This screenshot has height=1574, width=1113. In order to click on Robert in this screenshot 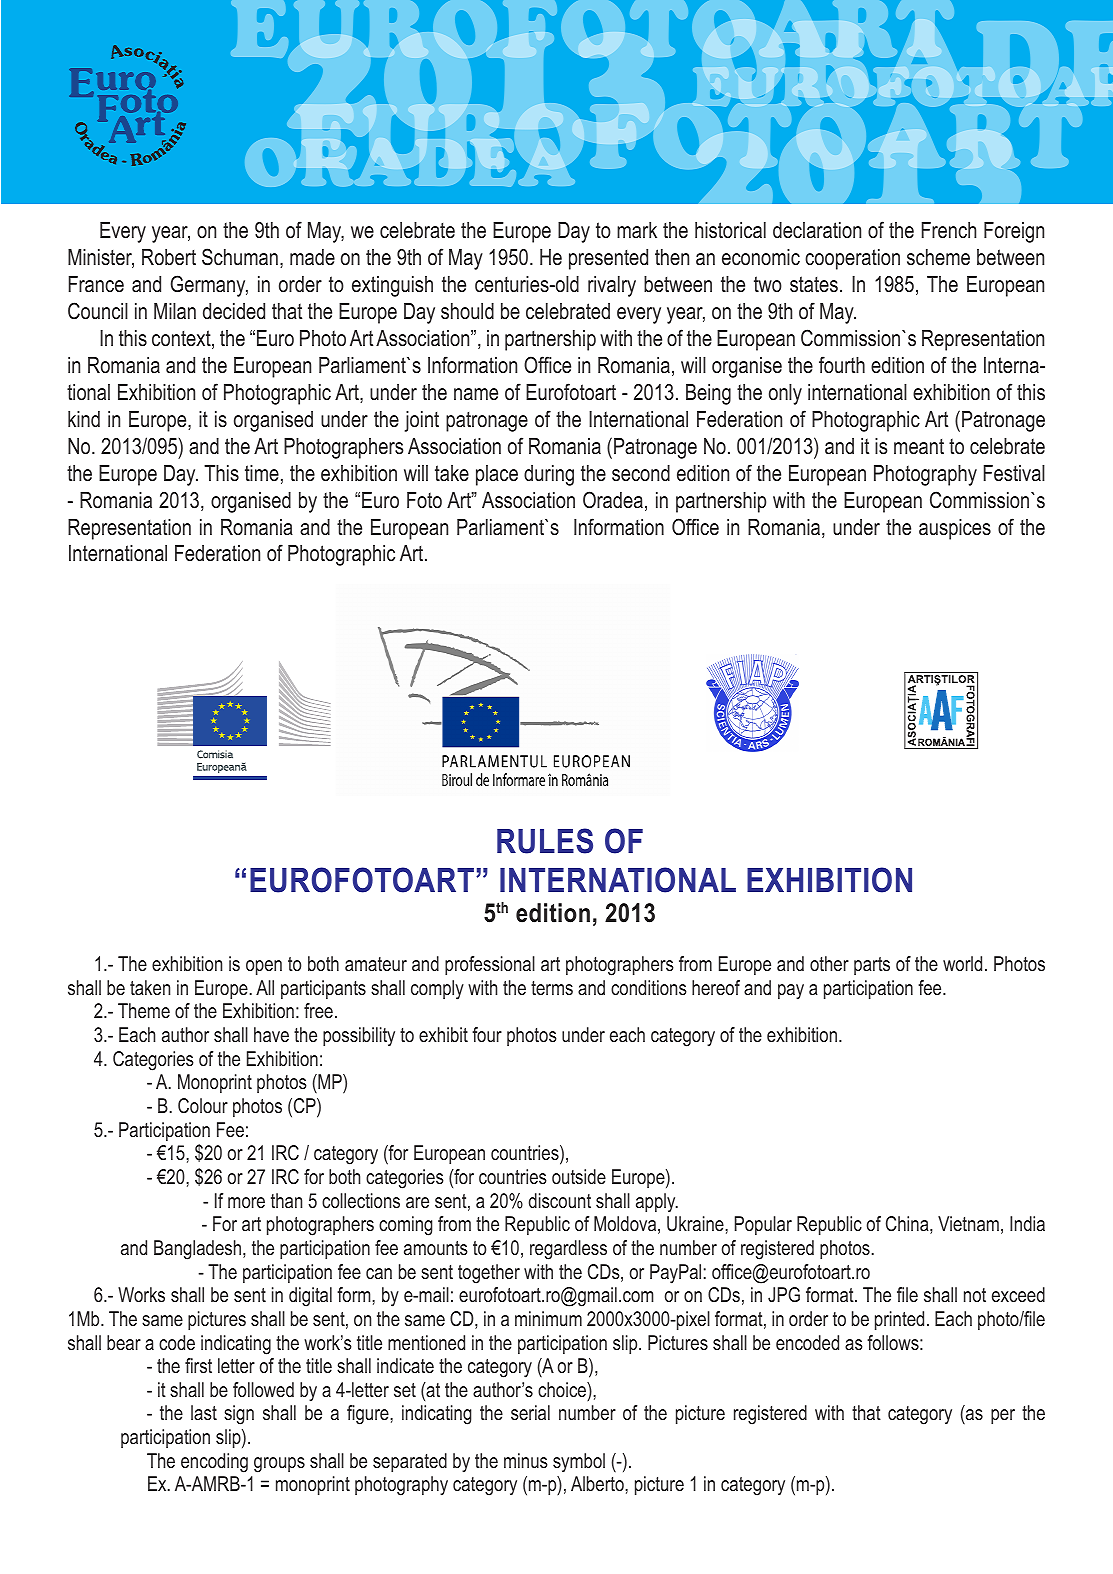, I will do `click(169, 257)`.
